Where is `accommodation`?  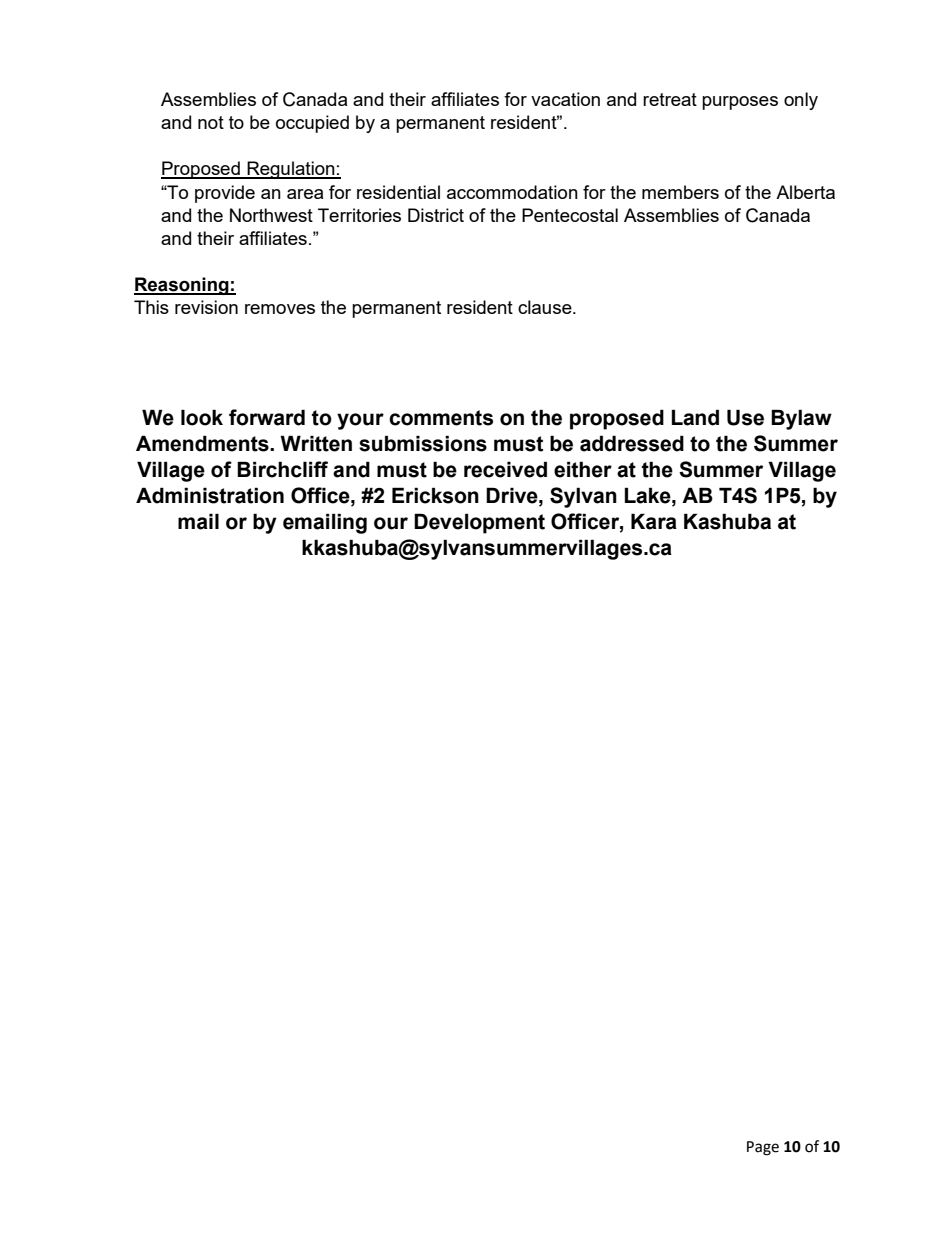
accommodation is located at coordinates (512, 192).
